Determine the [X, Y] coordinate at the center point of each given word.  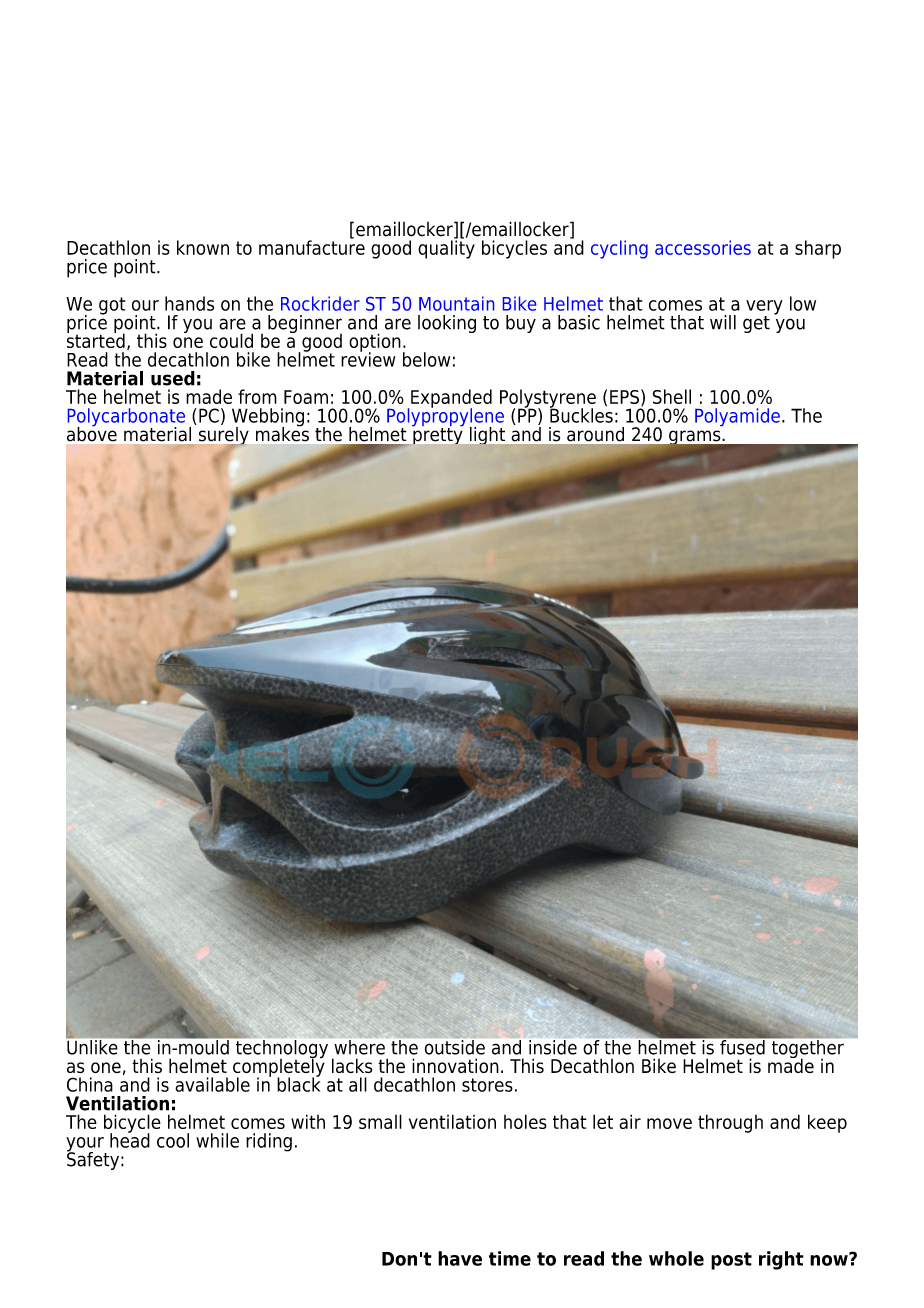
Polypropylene [445, 417]
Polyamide [737, 417]
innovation [455, 1065]
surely [224, 435]
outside [455, 1047]
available [212, 1084]
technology [280, 1049]
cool [173, 1140]
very [764, 308]
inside [553, 1047]
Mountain [456, 303]
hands [189, 303]
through [730, 1123]
